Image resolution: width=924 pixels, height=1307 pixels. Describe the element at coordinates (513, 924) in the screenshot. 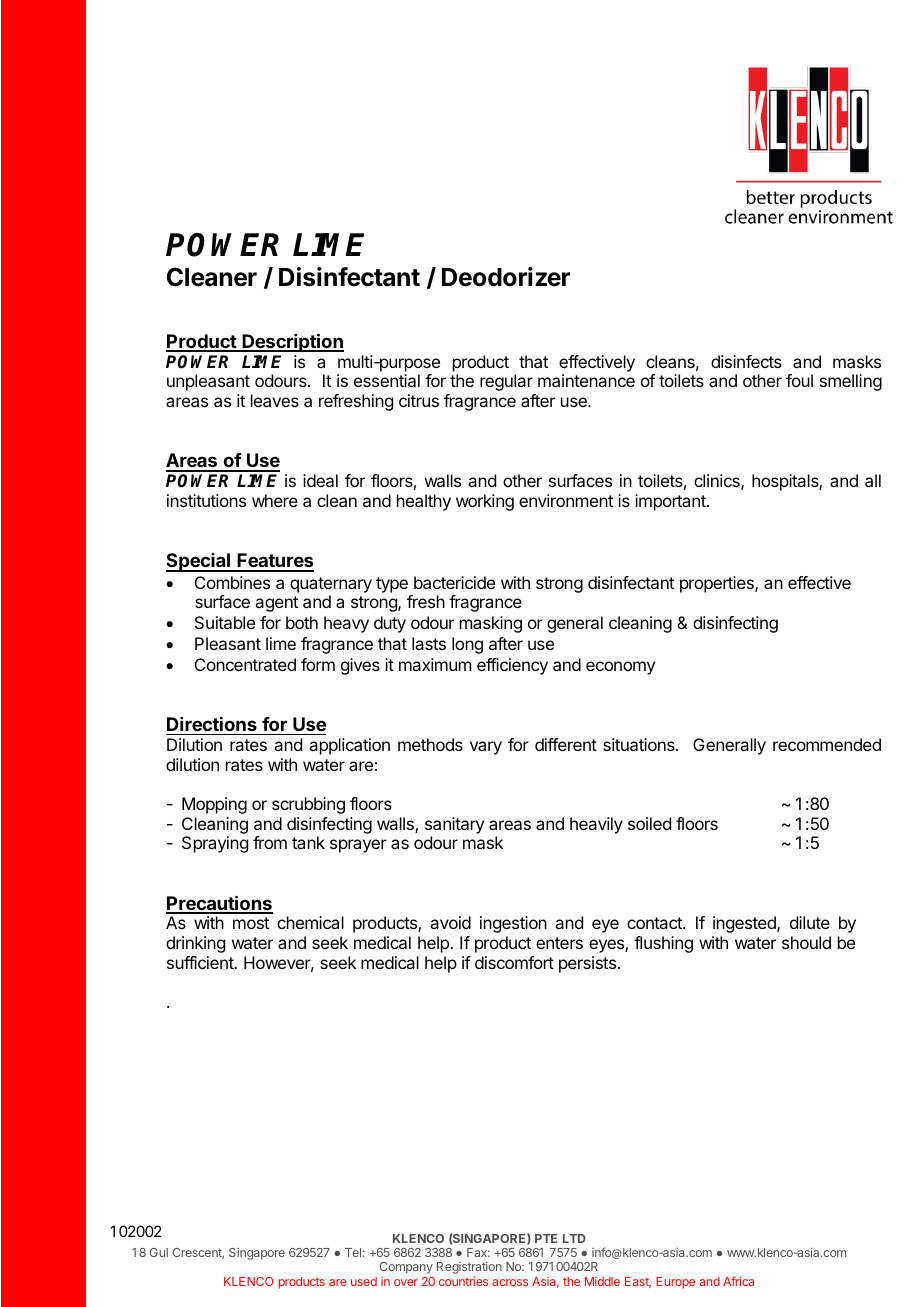

I see `ingestion` at that location.
